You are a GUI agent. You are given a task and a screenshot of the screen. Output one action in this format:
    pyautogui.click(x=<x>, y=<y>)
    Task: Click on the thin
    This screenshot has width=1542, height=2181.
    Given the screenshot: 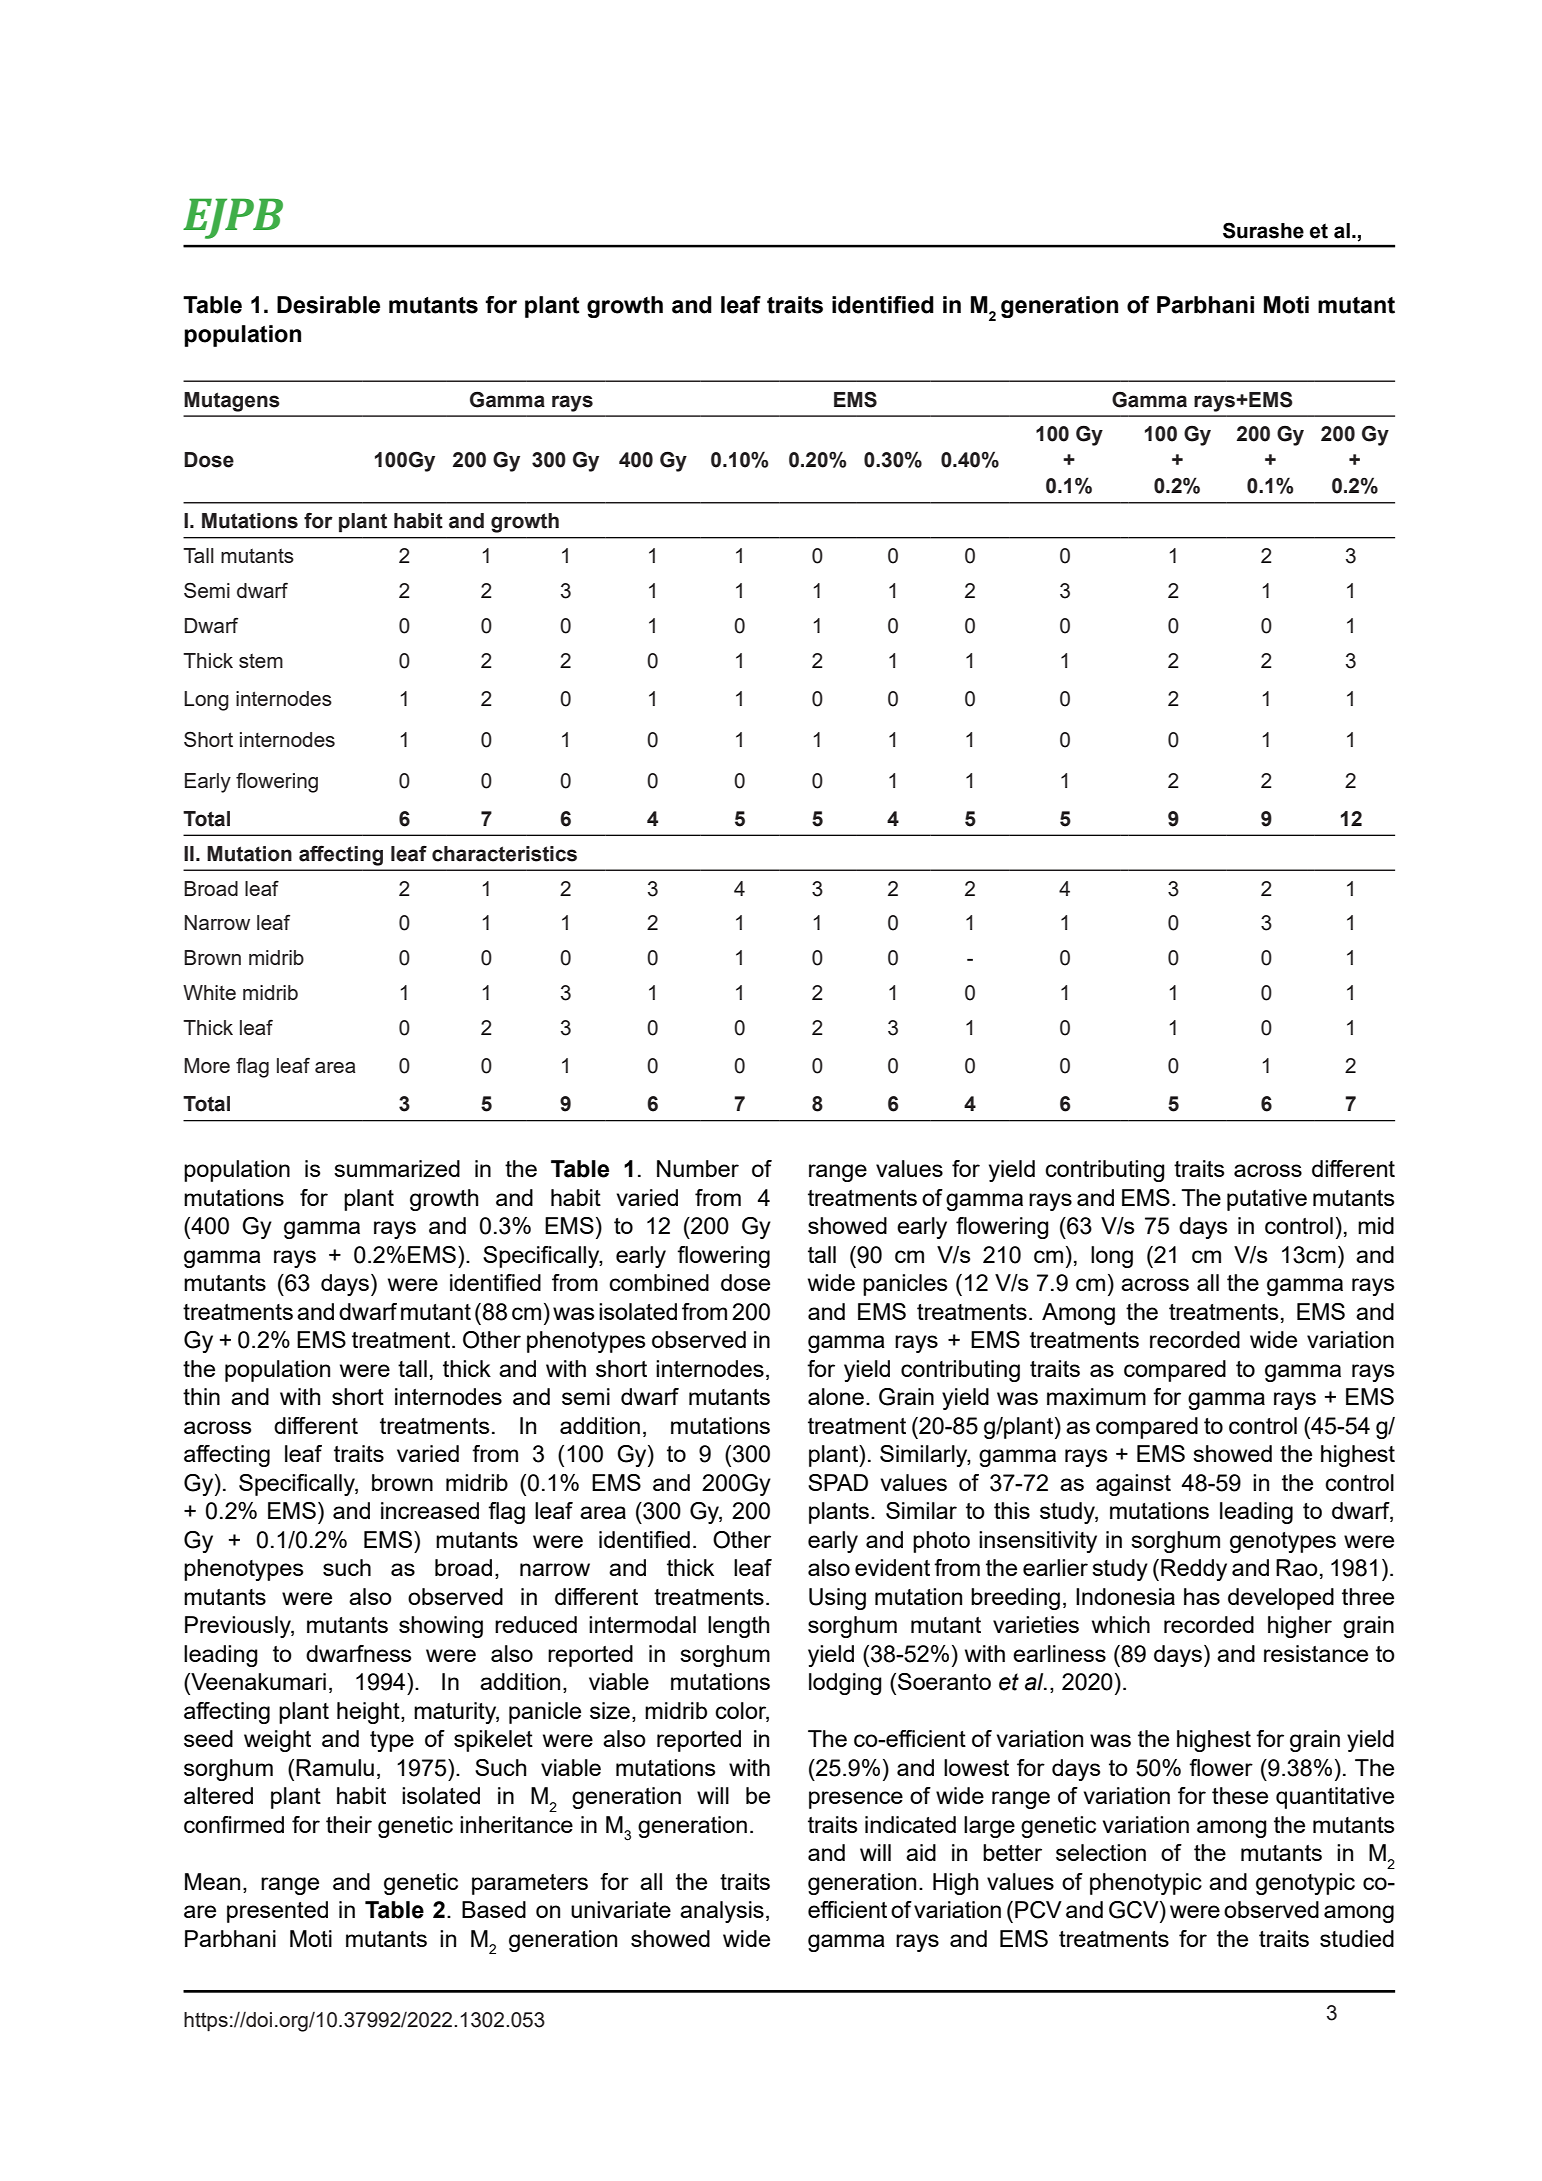 What is the action you would take?
    pyautogui.click(x=201, y=1396)
